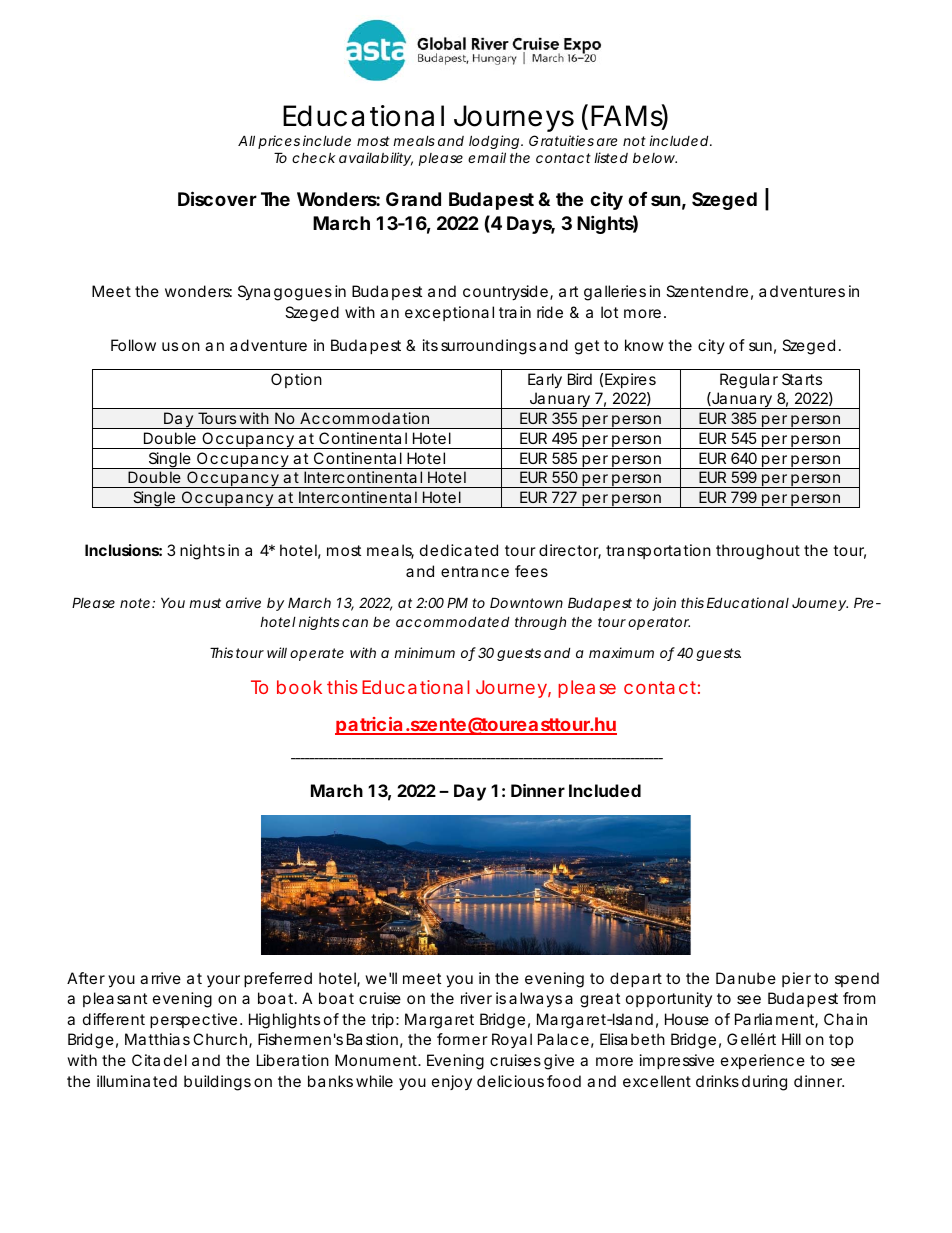 This page has width=952, height=1233. I want to click on Regular, so click(749, 381).
